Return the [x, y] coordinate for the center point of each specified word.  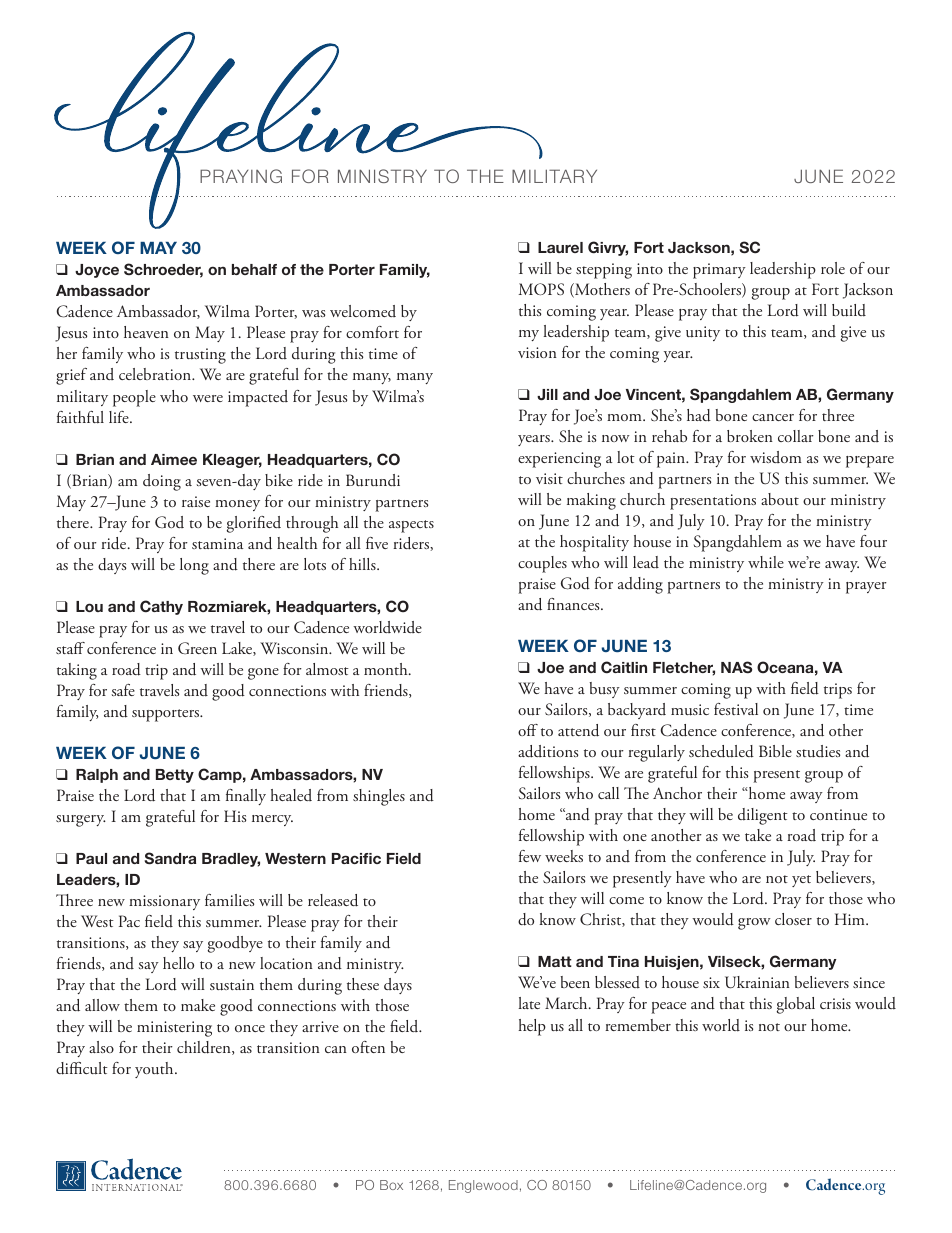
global [796, 1005]
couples [542, 564]
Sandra [170, 858]
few [530, 856]
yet [801, 881]
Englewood [483, 1186]
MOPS [541, 289]
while [766, 562]
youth [155, 1070]
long [194, 566]
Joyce [97, 271]
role [833, 268]
